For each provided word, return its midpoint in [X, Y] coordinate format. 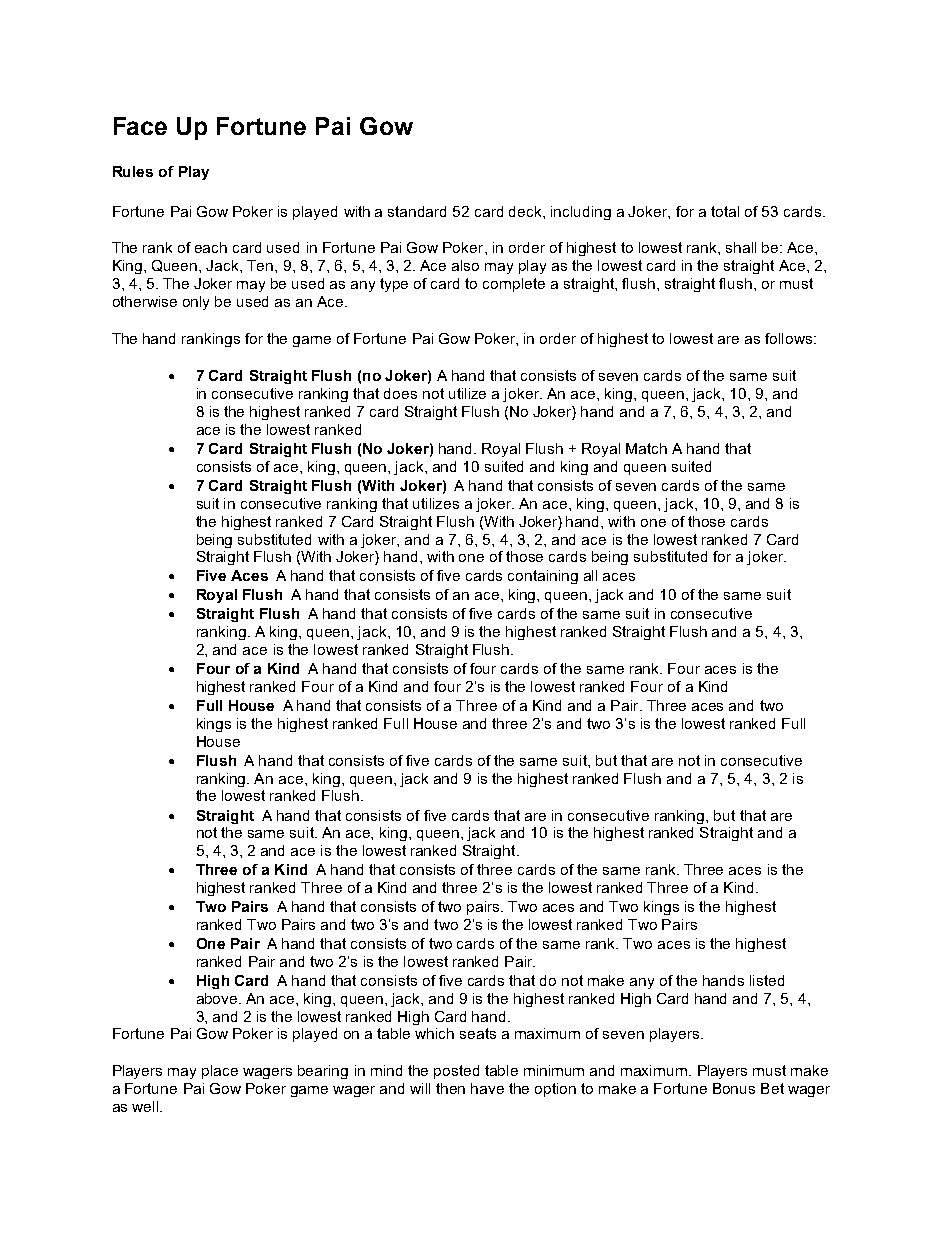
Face [140, 126]
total [725, 211]
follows [790, 338]
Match [646, 448]
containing [543, 577]
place [220, 1072]
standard [417, 211]
